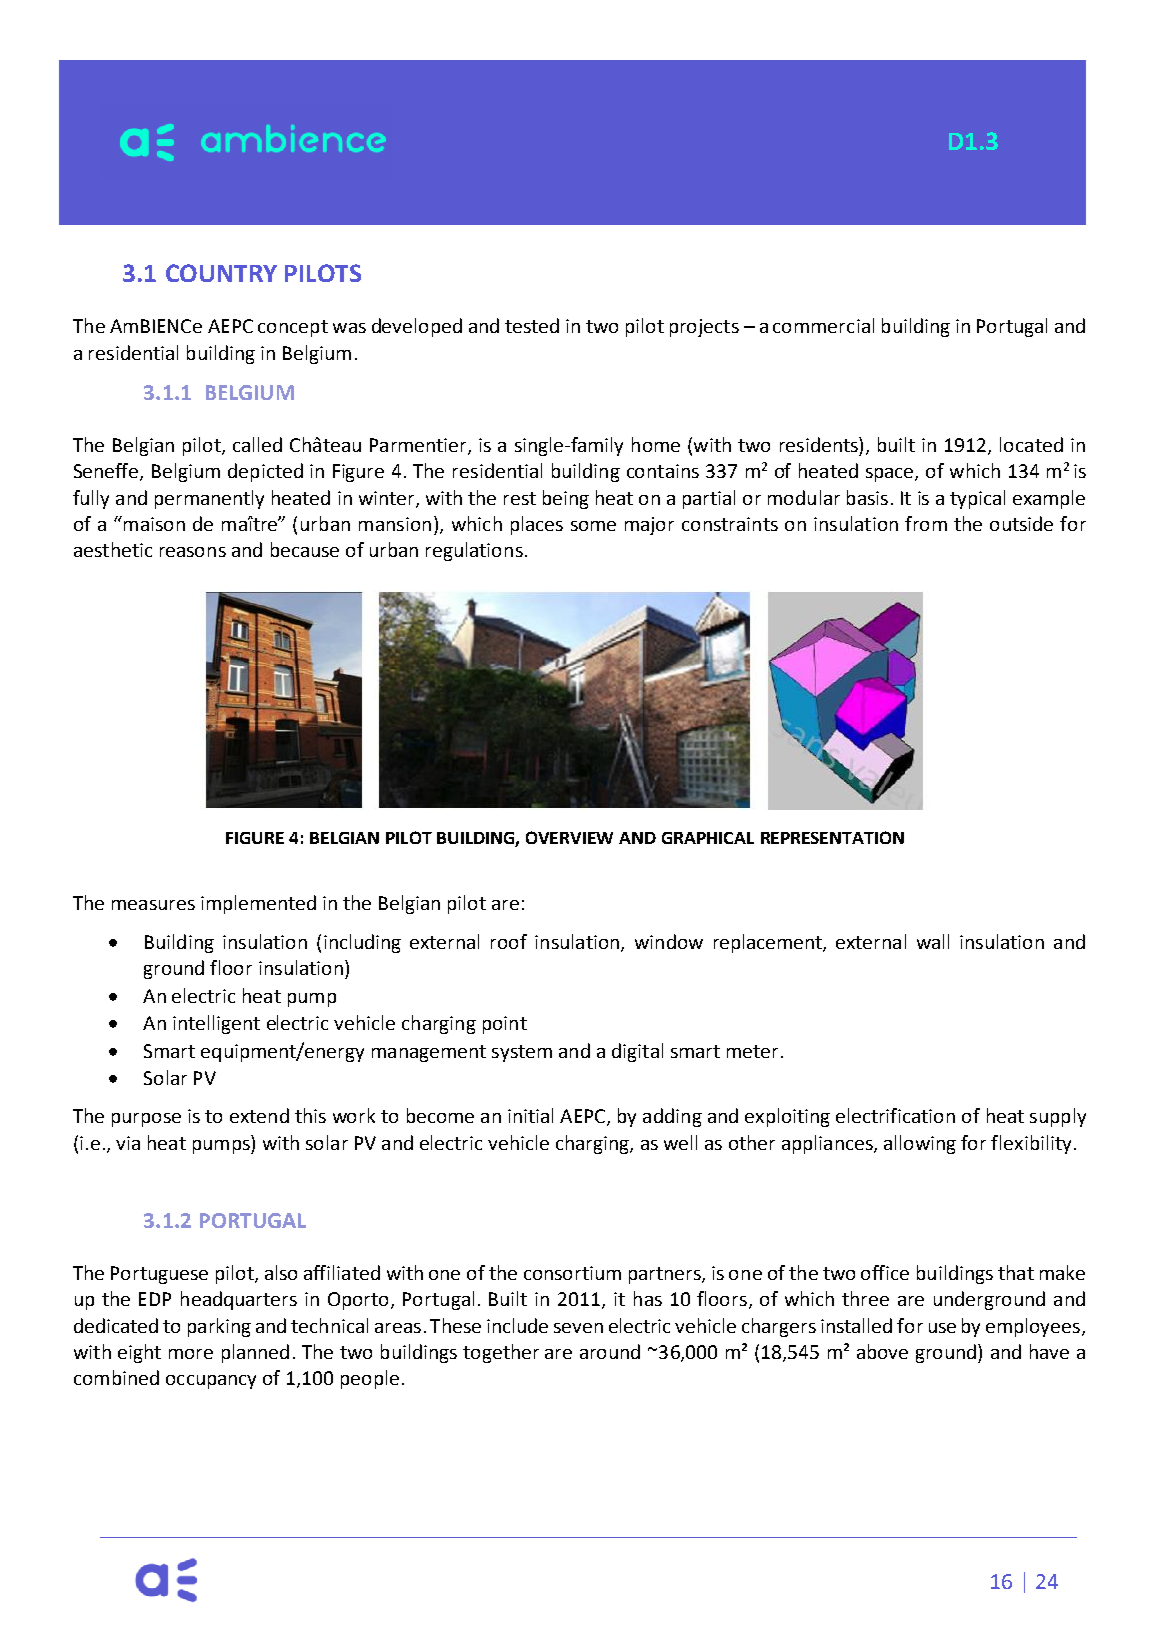 This page has height=1650, width=1166. Describe the element at coordinates (832, 837) in the page. I see `REPRESENTATION` at that location.
